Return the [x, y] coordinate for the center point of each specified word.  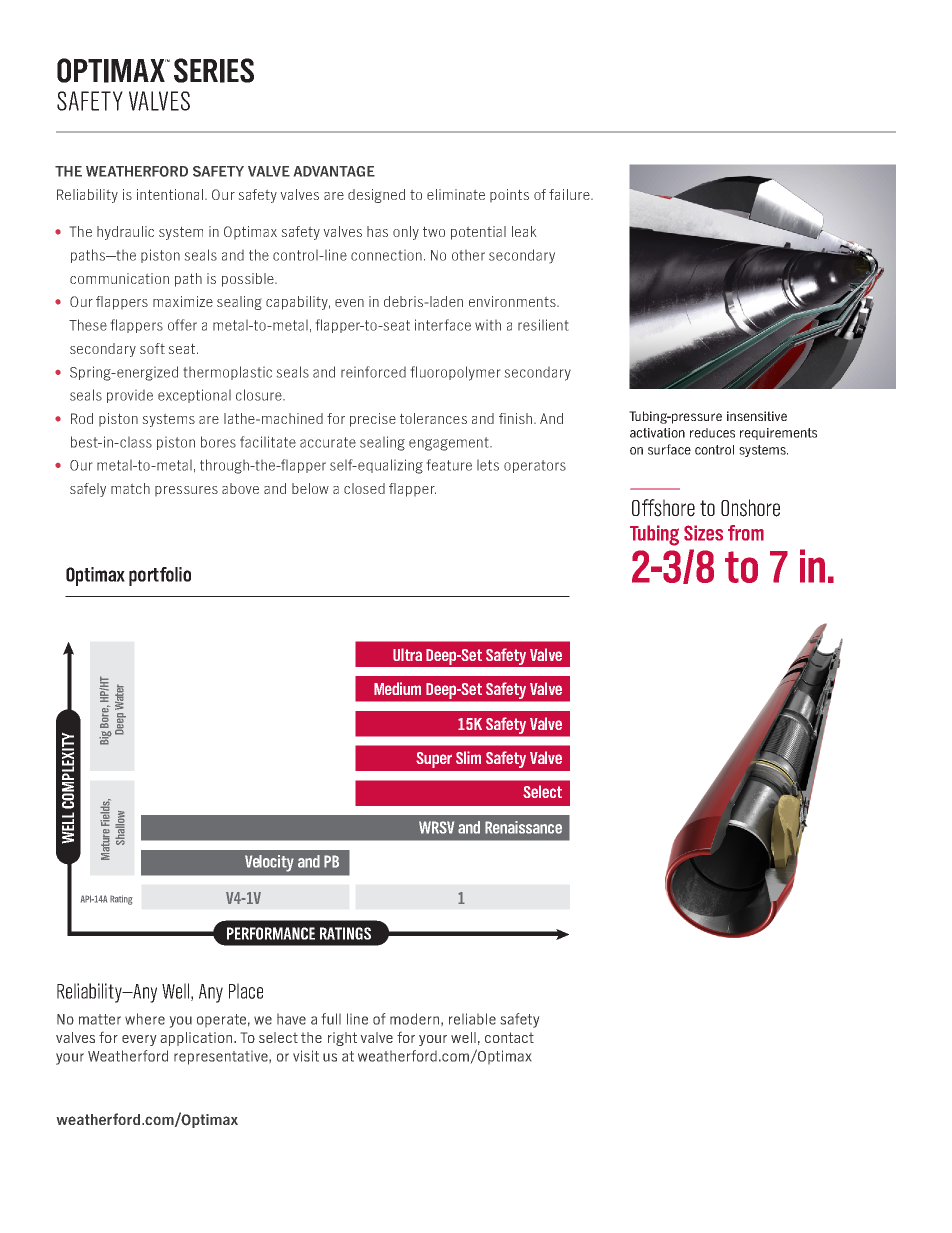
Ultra [407, 654]
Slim [468, 757]
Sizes [703, 533]
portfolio [160, 576]
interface [443, 325]
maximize [183, 301]
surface [669, 449]
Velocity [269, 863]
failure [570, 194]
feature [449, 465]
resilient [543, 325]
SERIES [214, 70]
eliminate [456, 194]
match [130, 488]
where [145, 1019]
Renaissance [523, 827]
